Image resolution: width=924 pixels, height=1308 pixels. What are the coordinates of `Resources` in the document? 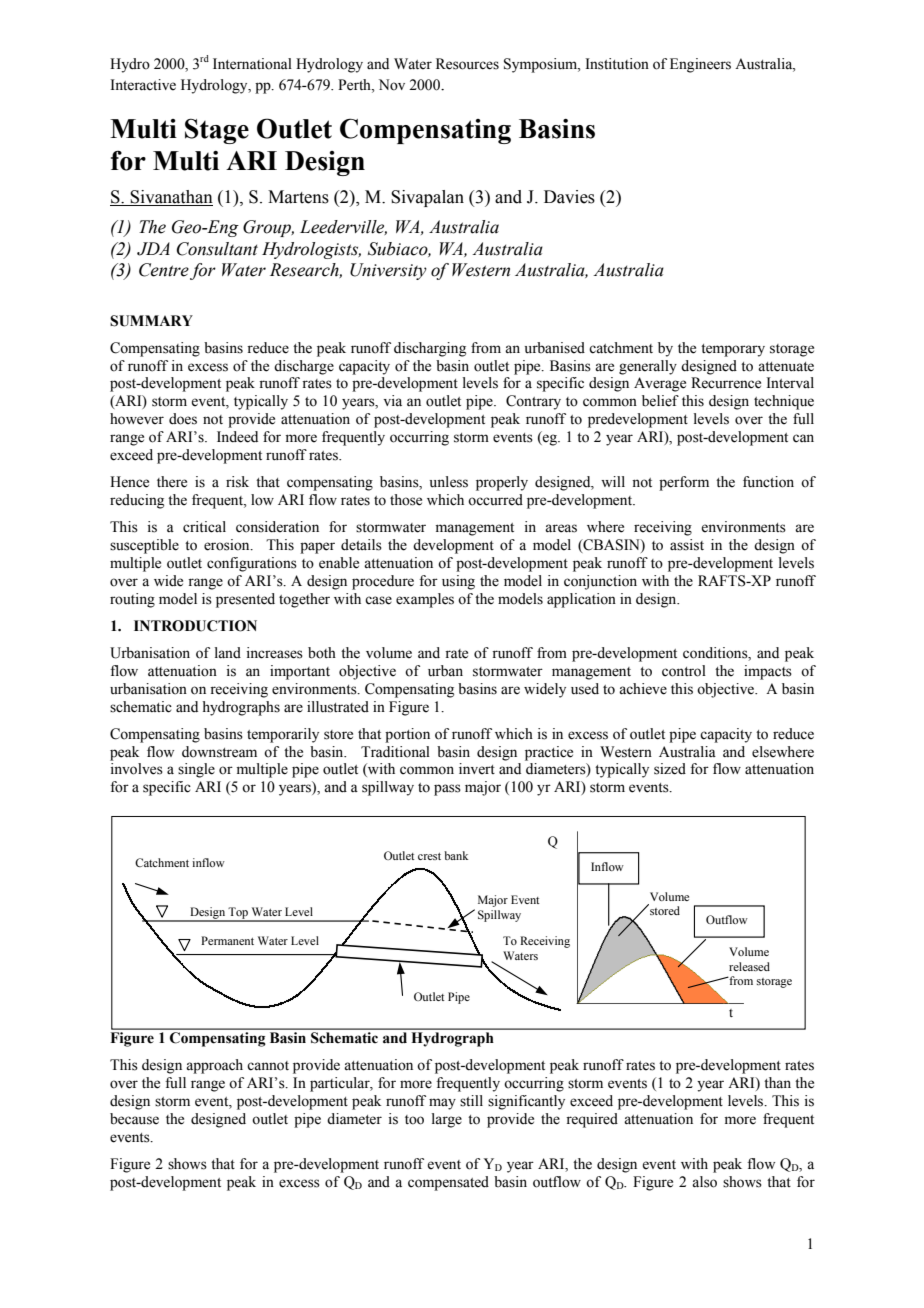 It's located at (467, 64).
